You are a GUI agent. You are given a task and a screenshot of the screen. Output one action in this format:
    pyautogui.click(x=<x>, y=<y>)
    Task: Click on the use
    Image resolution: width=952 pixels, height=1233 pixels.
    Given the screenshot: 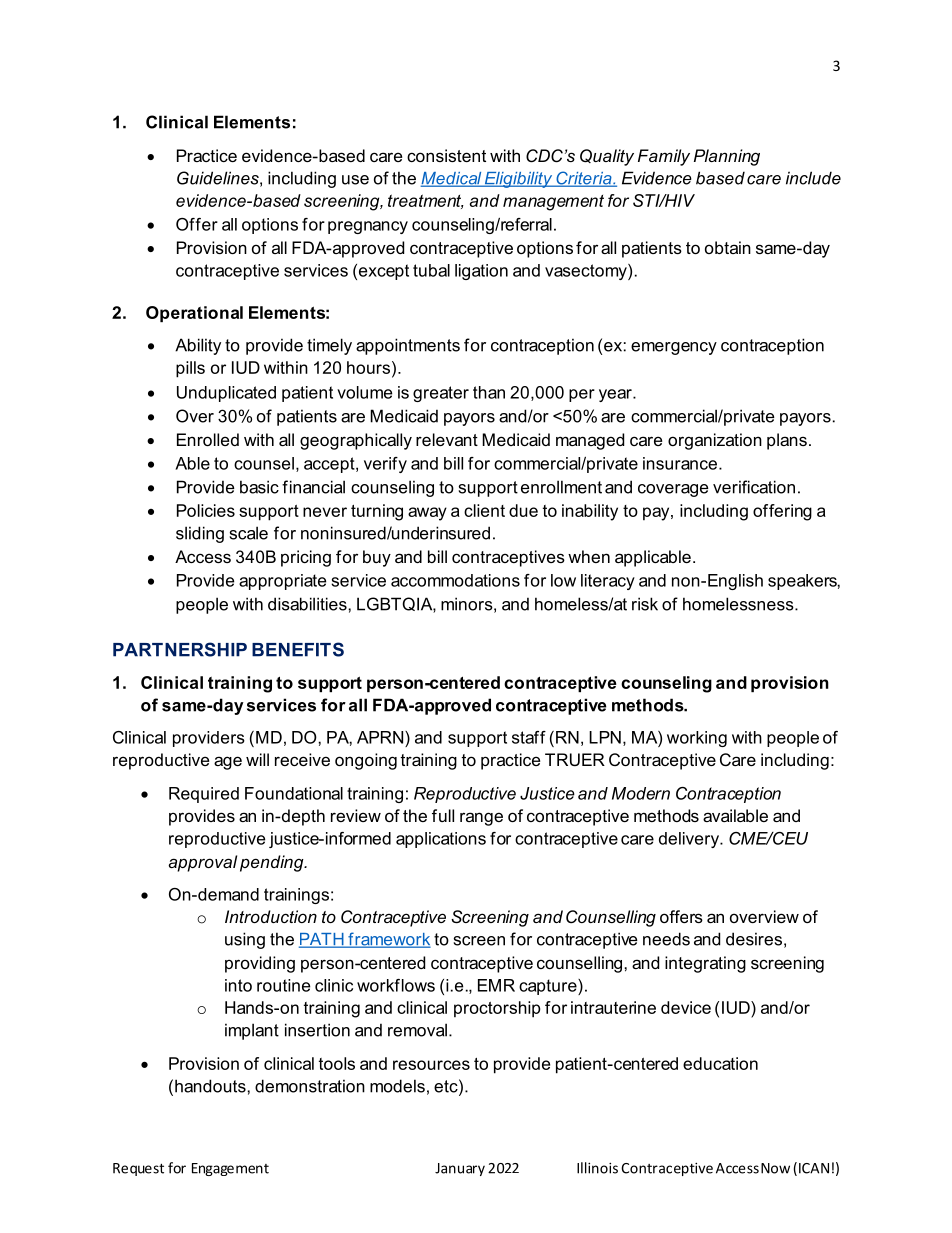 What is the action you would take?
    pyautogui.click(x=355, y=180)
